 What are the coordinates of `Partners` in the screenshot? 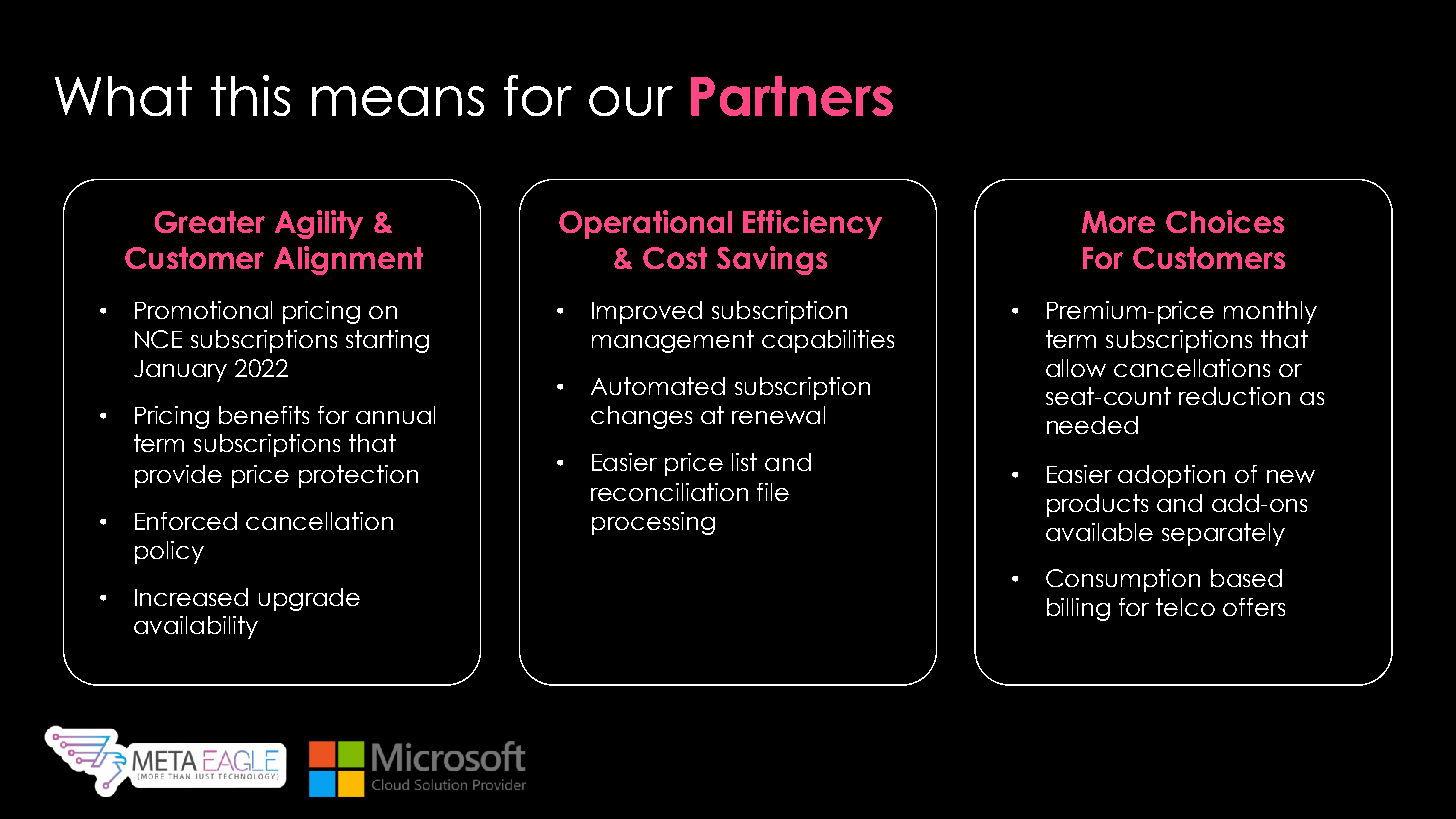 It's located at (792, 96).
